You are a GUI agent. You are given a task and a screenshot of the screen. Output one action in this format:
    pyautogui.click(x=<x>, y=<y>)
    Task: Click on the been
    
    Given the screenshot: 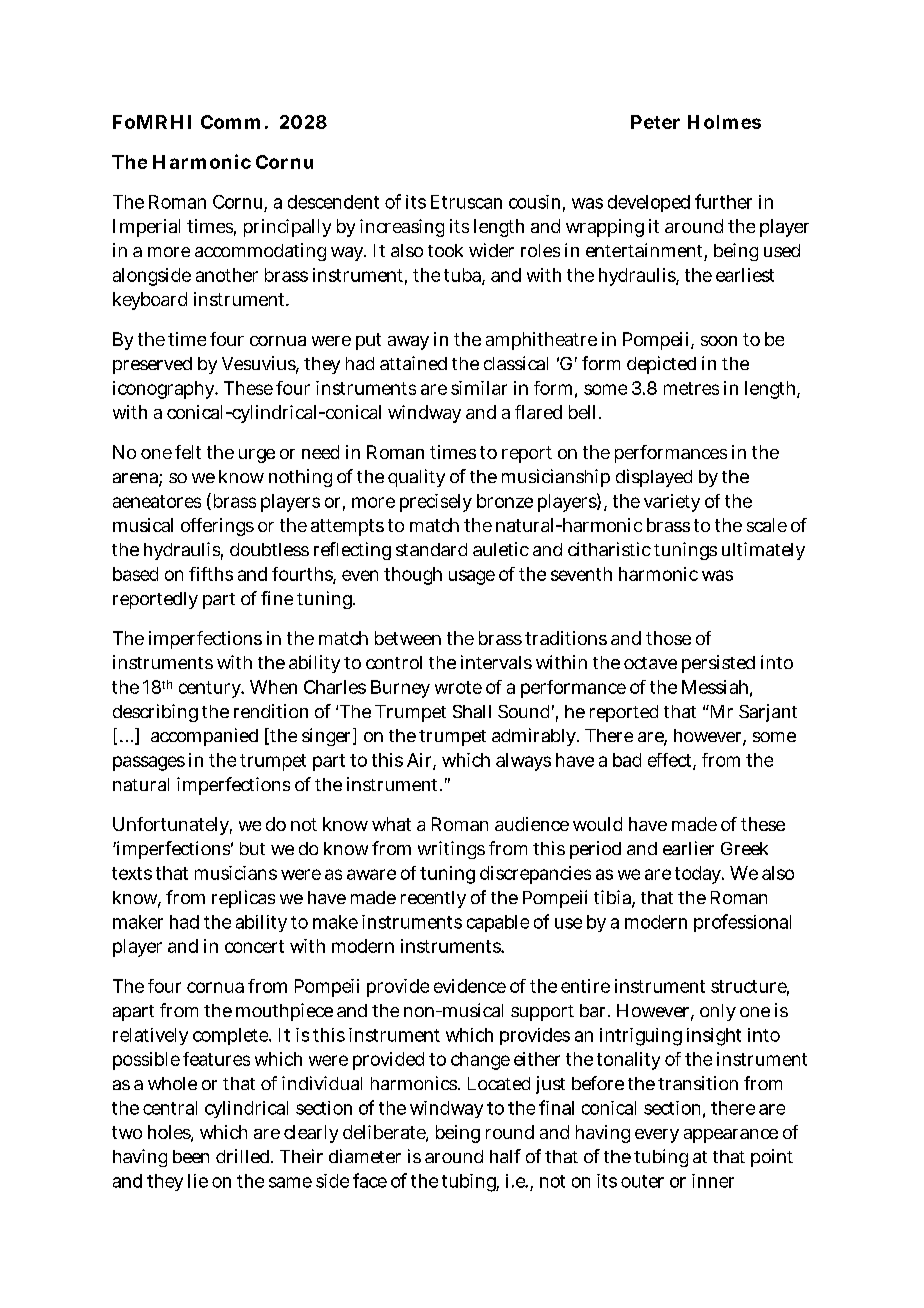 What is the action you would take?
    pyautogui.click(x=191, y=1156)
